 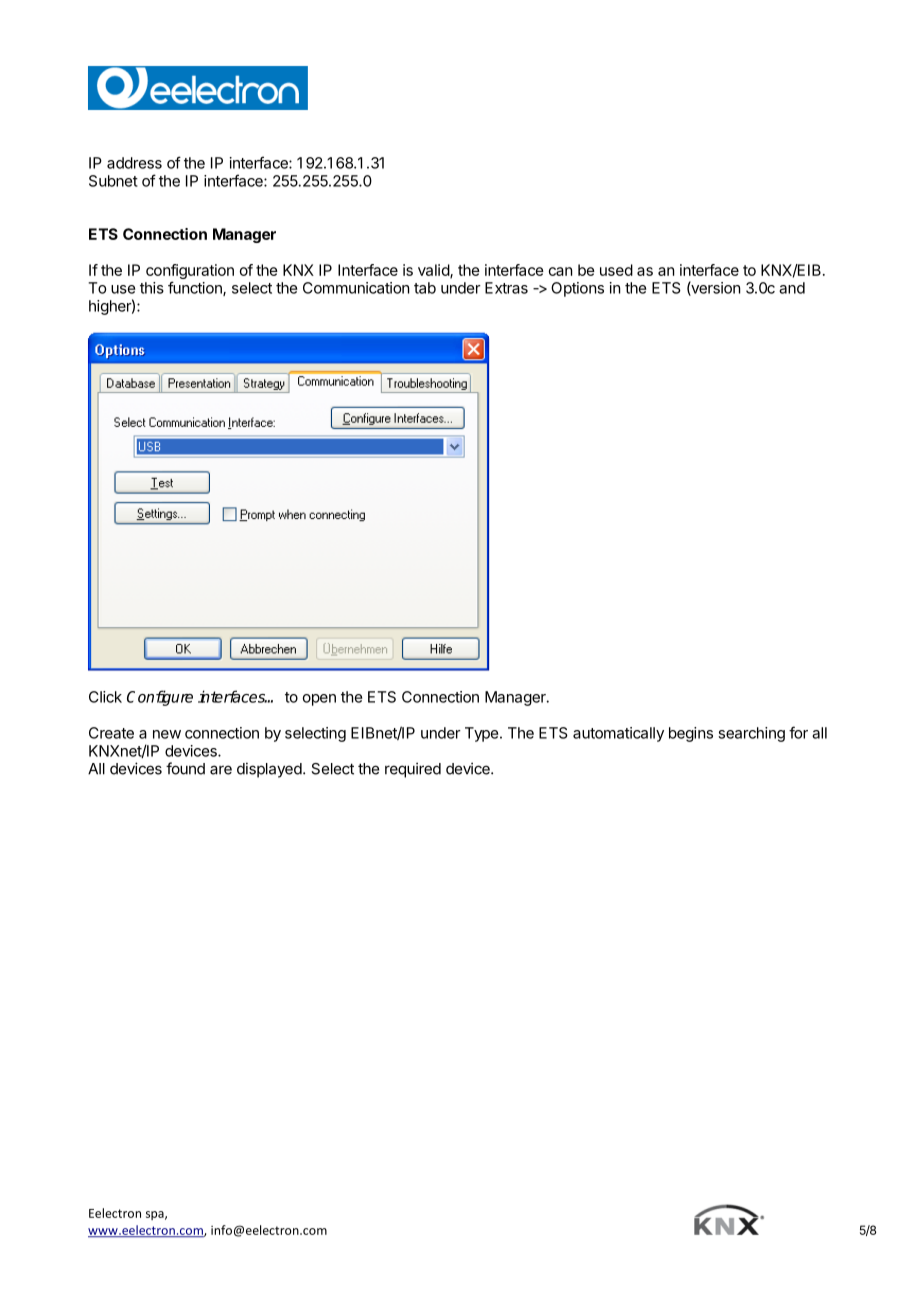 What do you see at coordinates (616, 270) in the screenshot?
I see `used` at bounding box center [616, 270].
